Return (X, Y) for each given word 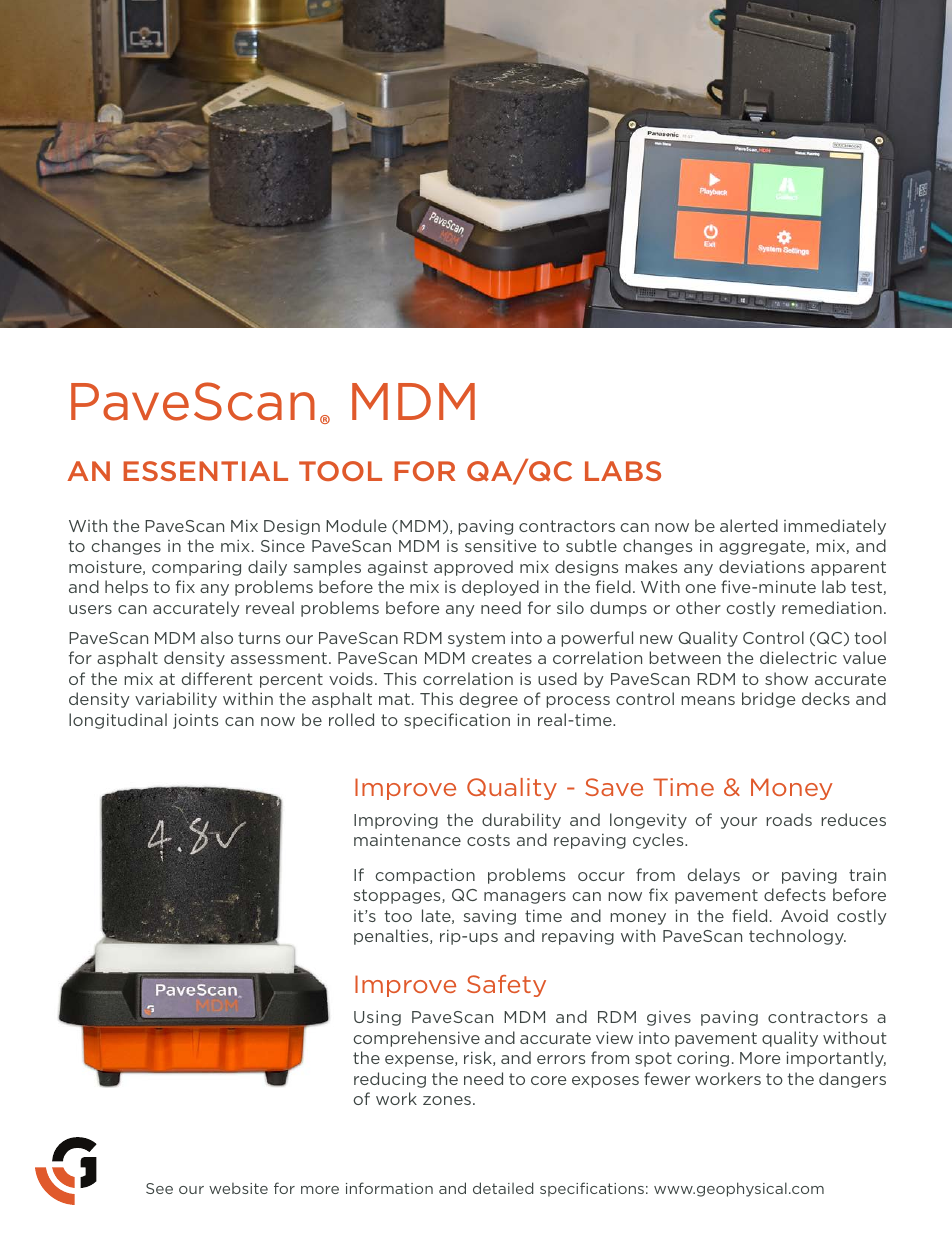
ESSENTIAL (205, 471)
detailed (503, 1188)
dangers (852, 1080)
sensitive (501, 546)
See (159, 1188)
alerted (749, 525)
